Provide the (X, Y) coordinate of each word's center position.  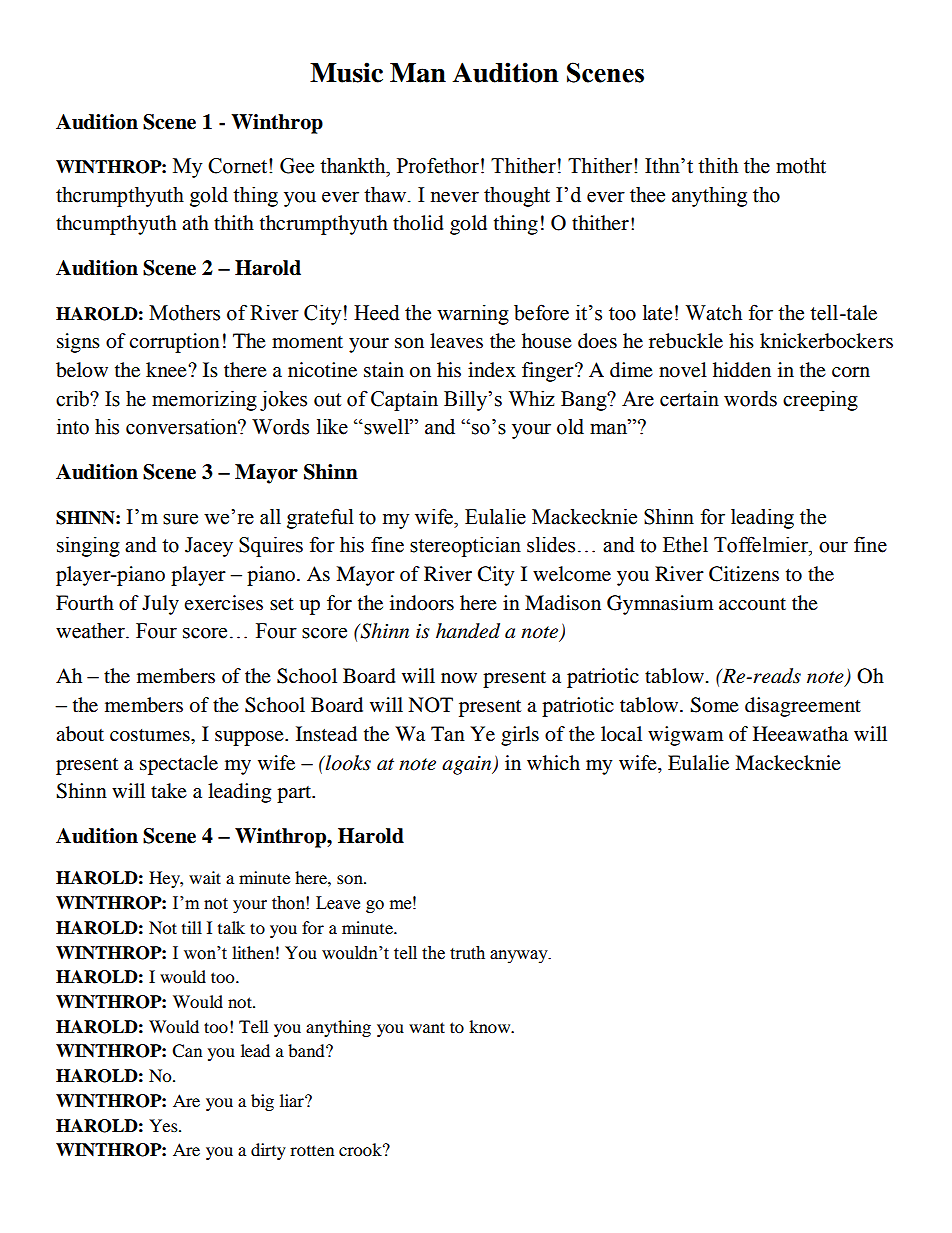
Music (346, 72)
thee (647, 195)
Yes (164, 1125)
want (427, 1027)
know (491, 1026)
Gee (297, 166)
